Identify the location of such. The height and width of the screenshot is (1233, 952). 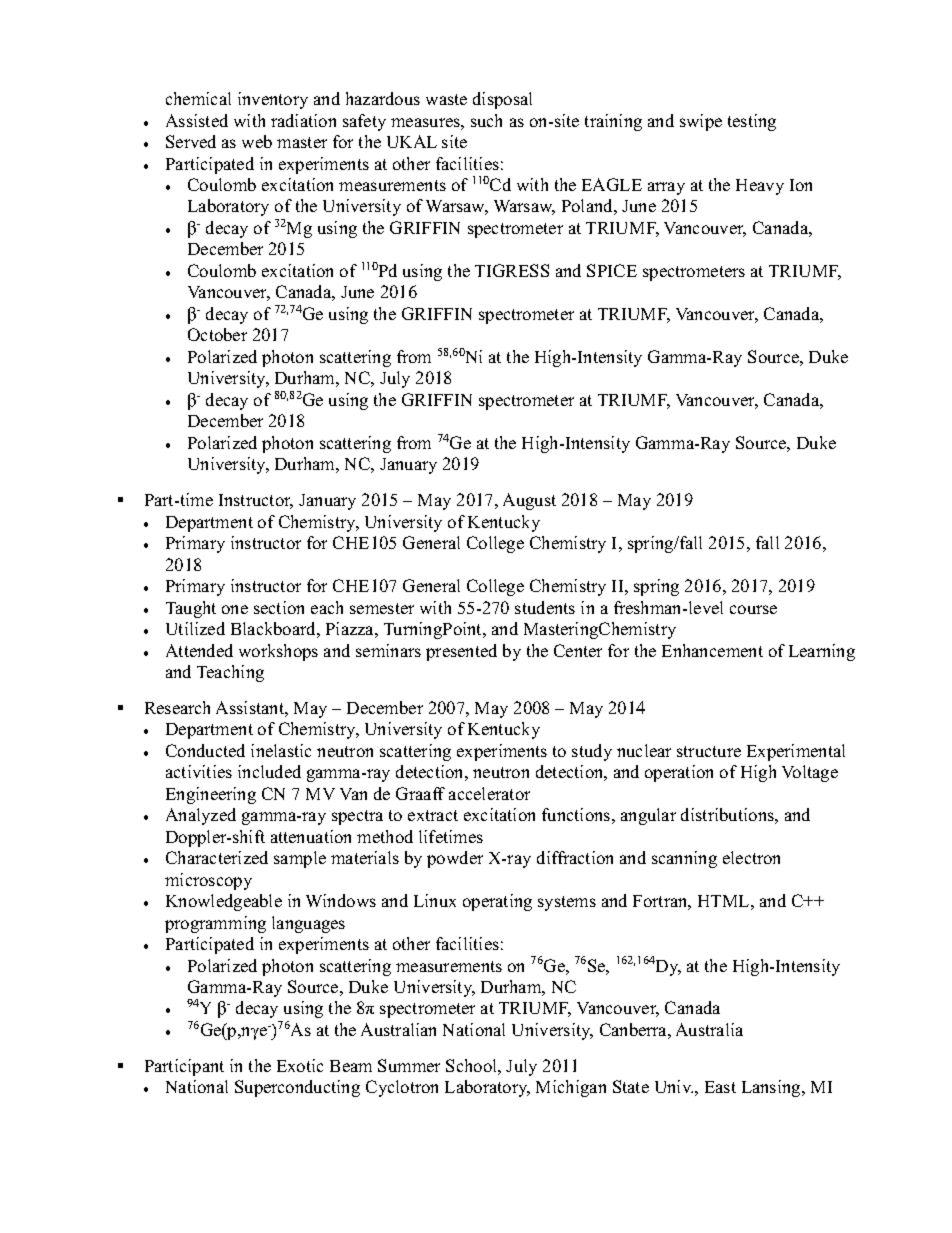
(486, 120).
